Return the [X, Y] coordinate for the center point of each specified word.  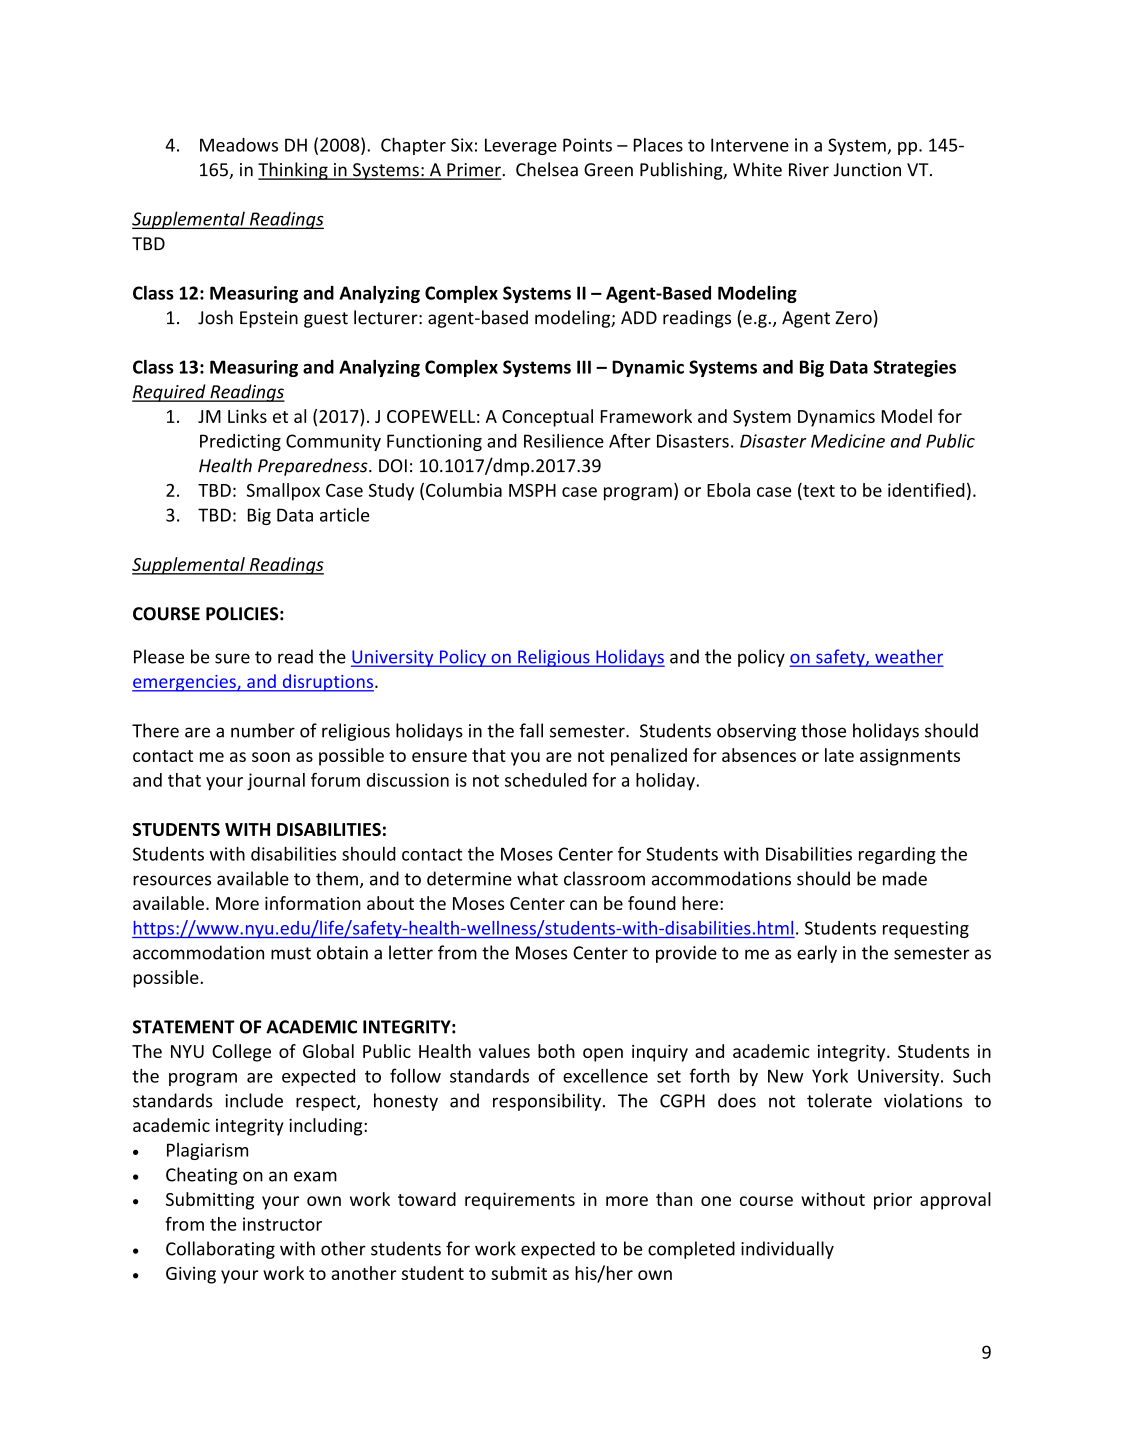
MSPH [532, 490]
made [905, 878]
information [313, 903]
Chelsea [547, 169]
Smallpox [283, 492]
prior [893, 1201]
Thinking [294, 171]
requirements [520, 1201]
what [537, 878]
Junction [867, 170]
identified [926, 490]
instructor [282, 1224]
